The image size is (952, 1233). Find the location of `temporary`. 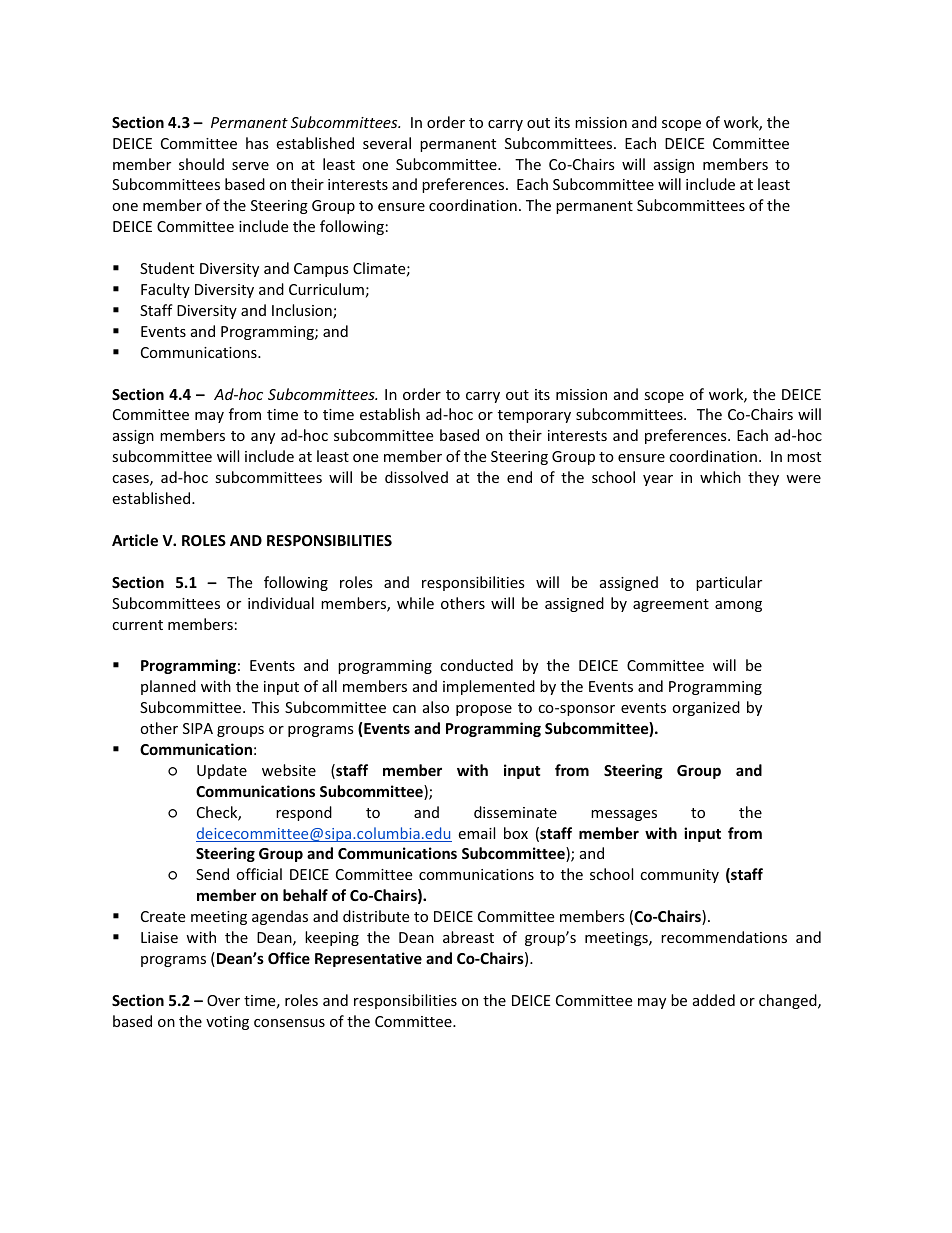

temporary is located at coordinates (534, 416).
